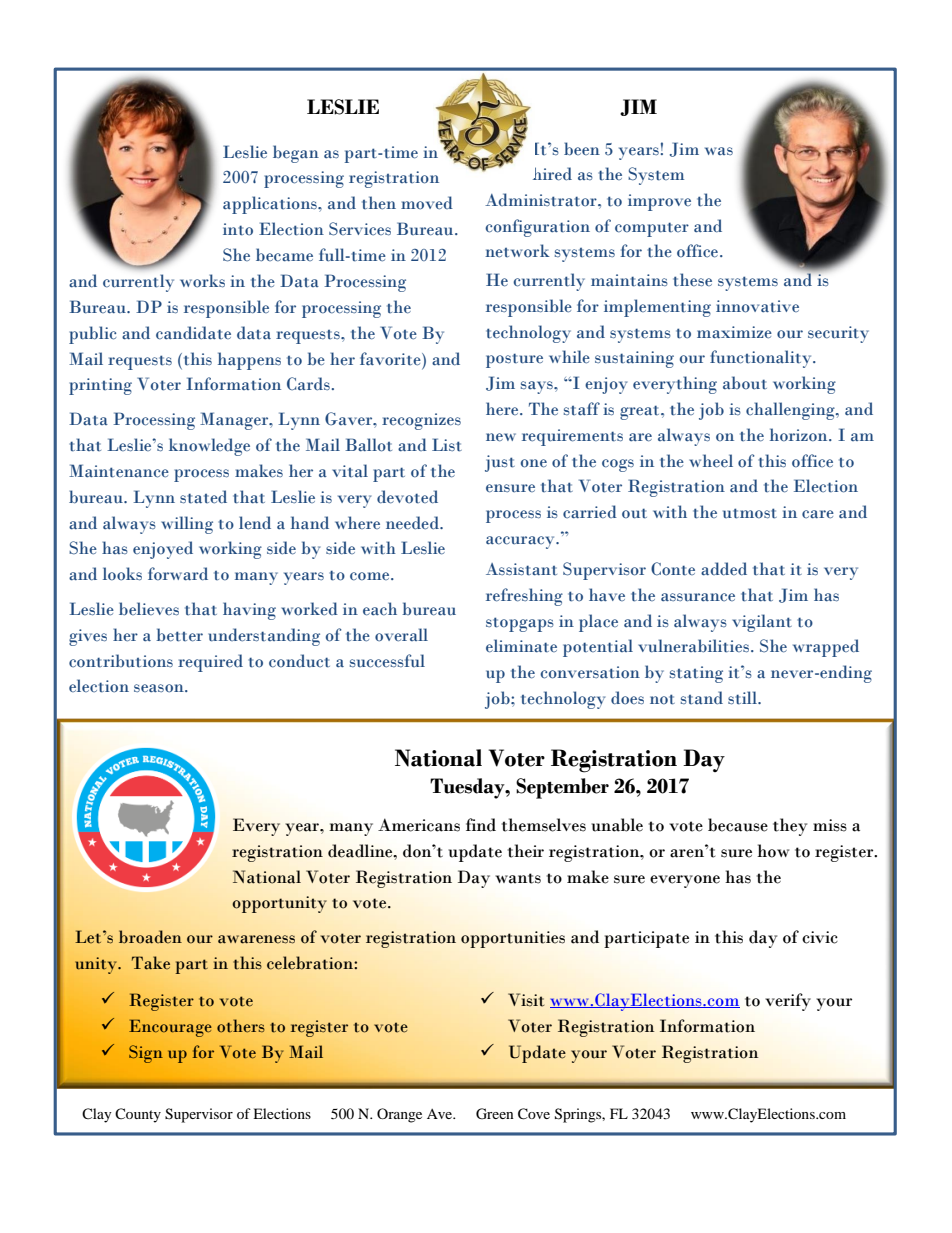  Describe the element at coordinates (745, 383) in the screenshot. I see `about` at that location.
